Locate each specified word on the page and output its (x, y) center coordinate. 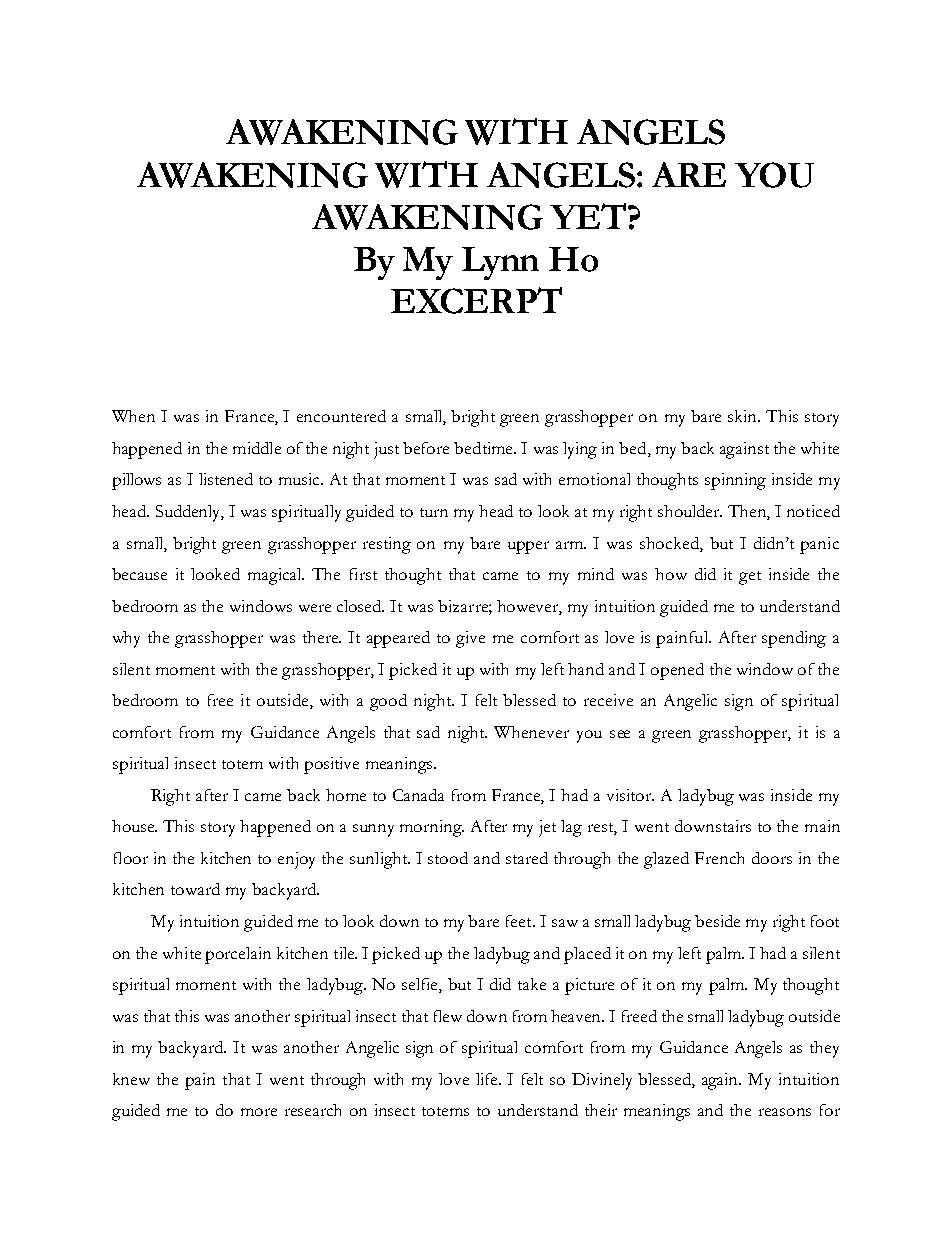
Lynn (500, 263)
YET (588, 216)
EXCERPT (476, 300)
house (134, 826)
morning (432, 828)
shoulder (690, 511)
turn (434, 512)
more (259, 1112)
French (719, 858)
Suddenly (190, 513)
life (488, 1079)
